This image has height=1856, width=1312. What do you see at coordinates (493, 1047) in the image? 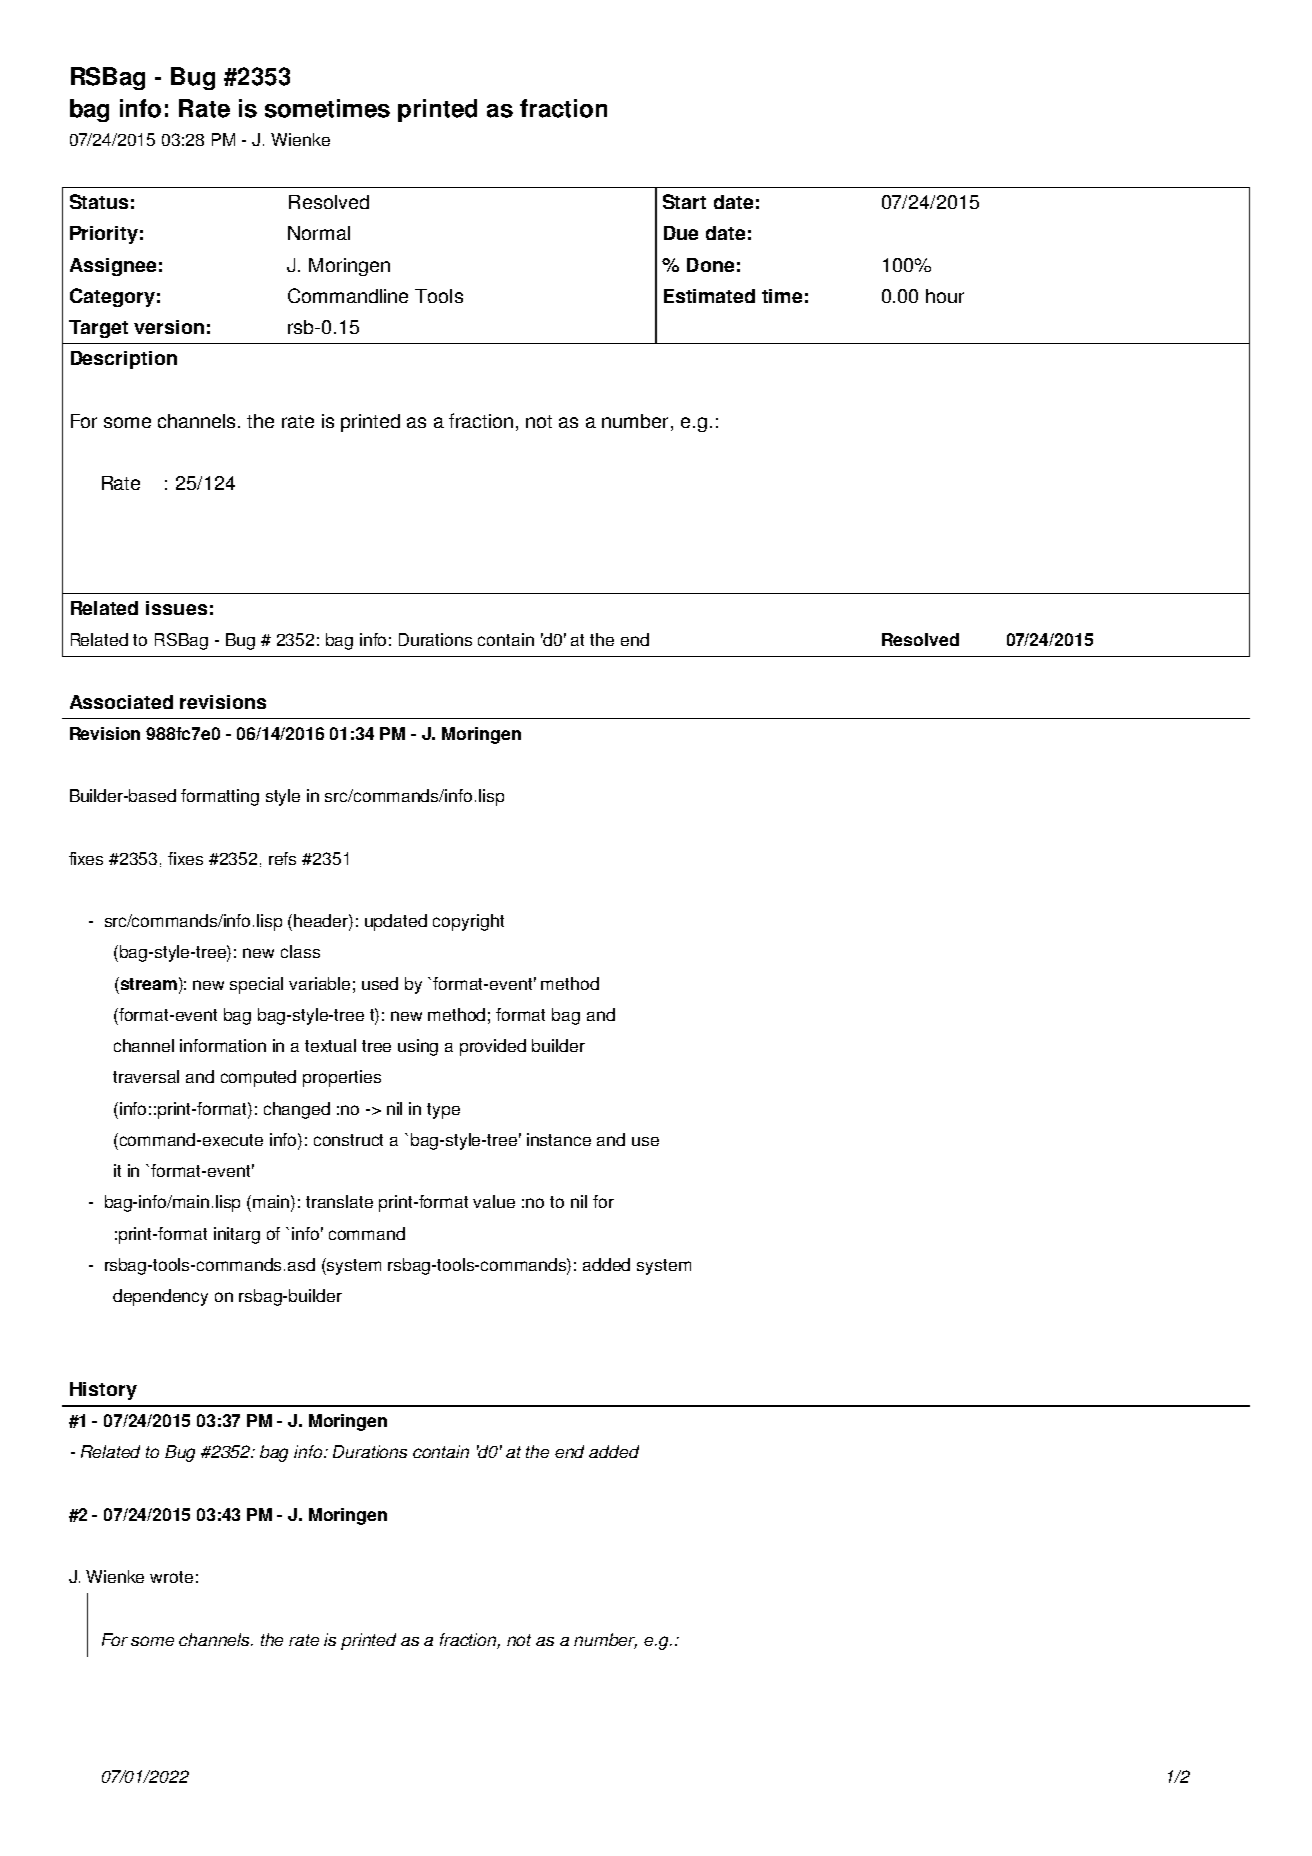
I see `provided` at bounding box center [493, 1047].
